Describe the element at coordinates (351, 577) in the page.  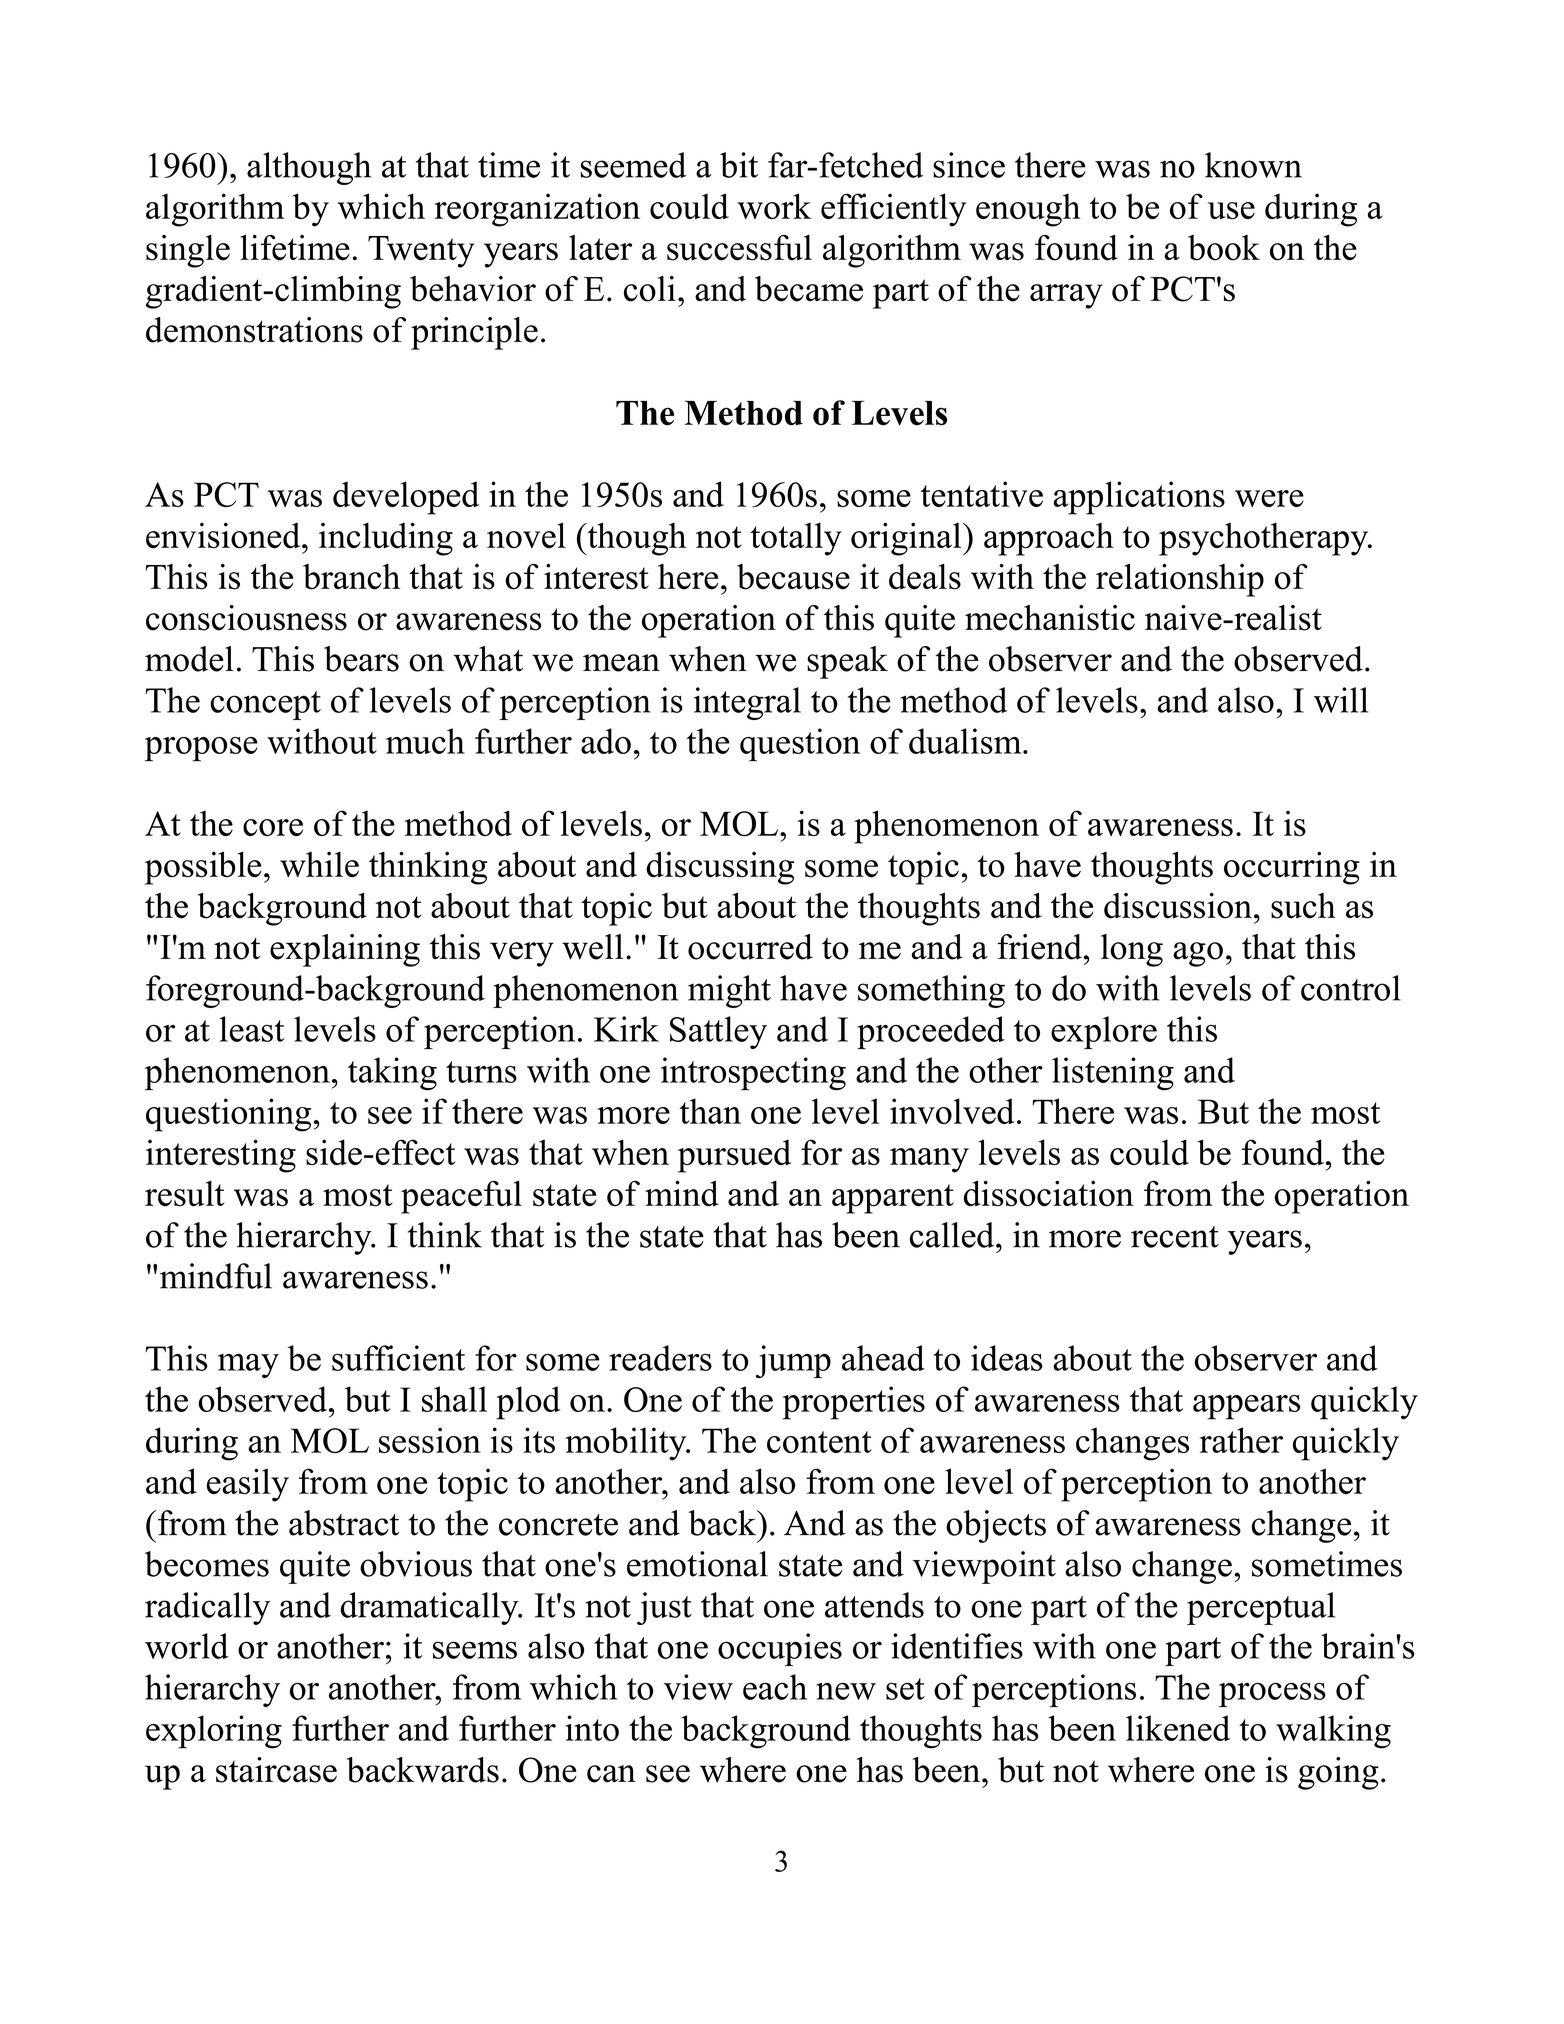
I see `branch` at that location.
